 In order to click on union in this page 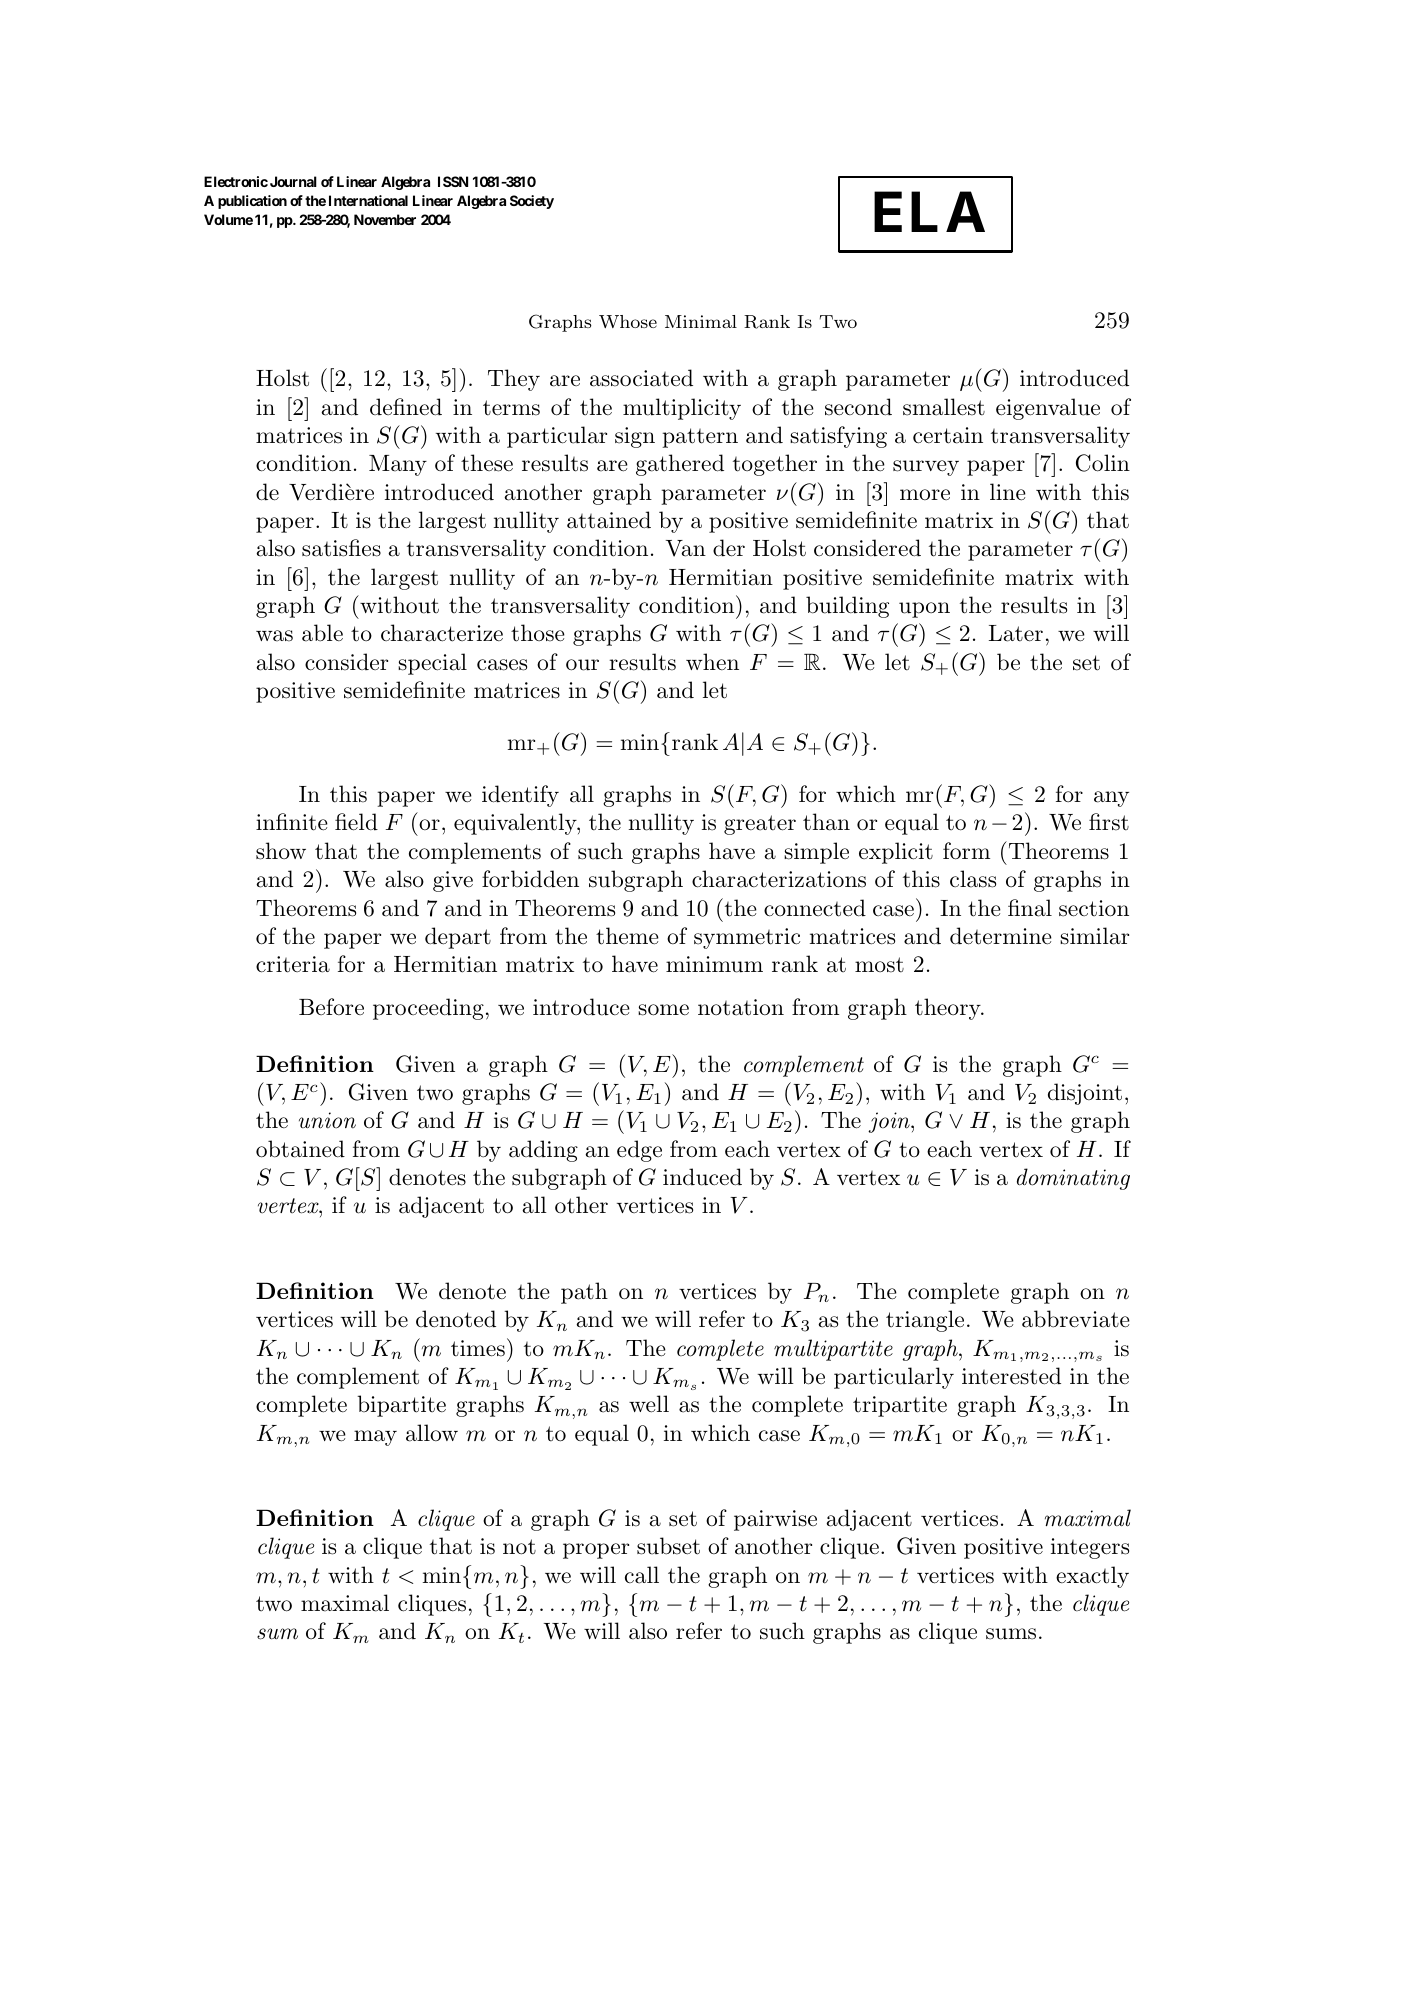, I will do `click(327, 1120)`.
